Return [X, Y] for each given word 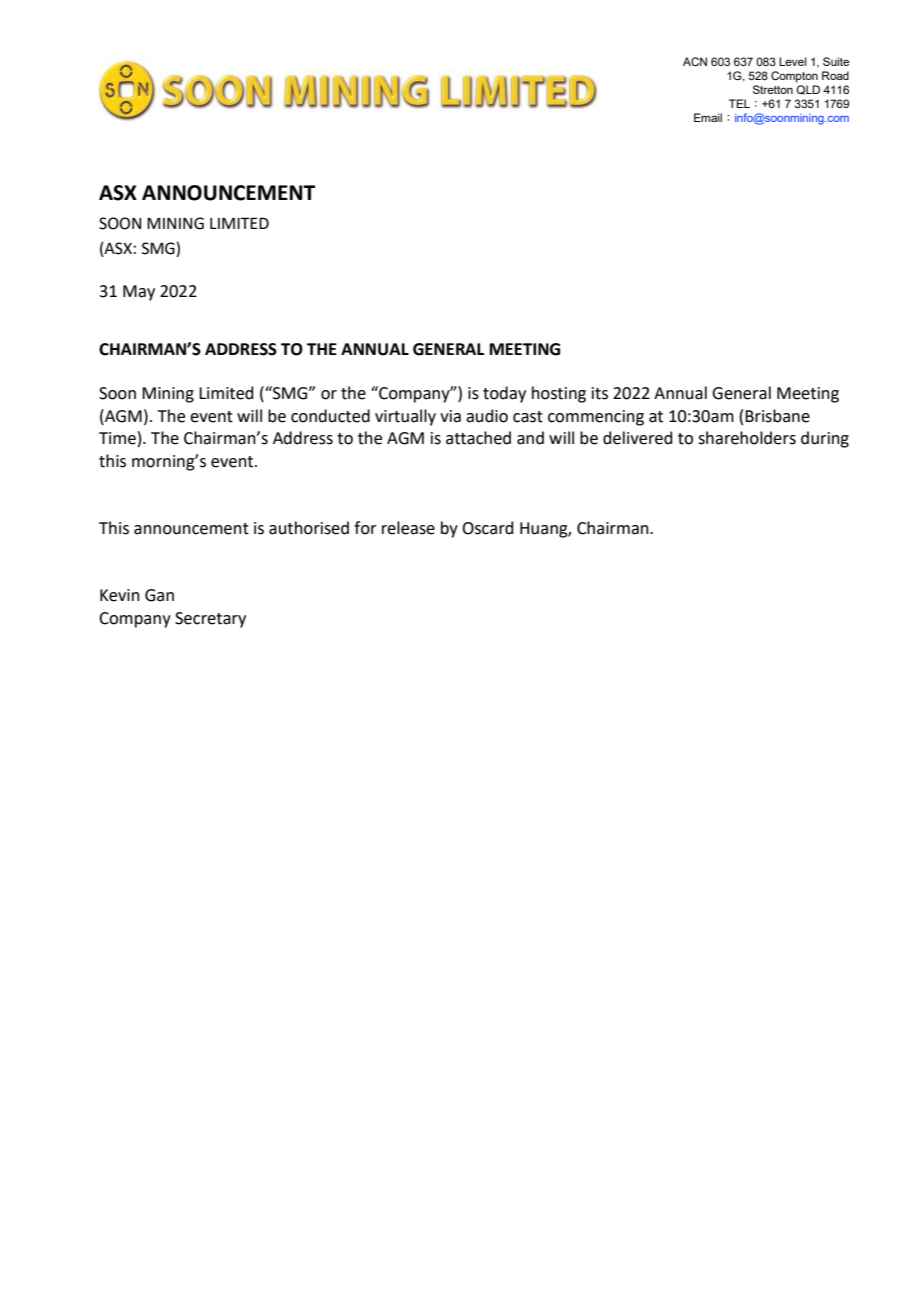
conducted [330, 416]
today [504, 394]
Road [835, 75]
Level [793, 61]
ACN [695, 61]
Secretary [210, 620]
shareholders [747, 438]
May [139, 293]
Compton [794, 77]
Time [117, 438]
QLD [808, 90]
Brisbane [777, 416]
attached [478, 438]
